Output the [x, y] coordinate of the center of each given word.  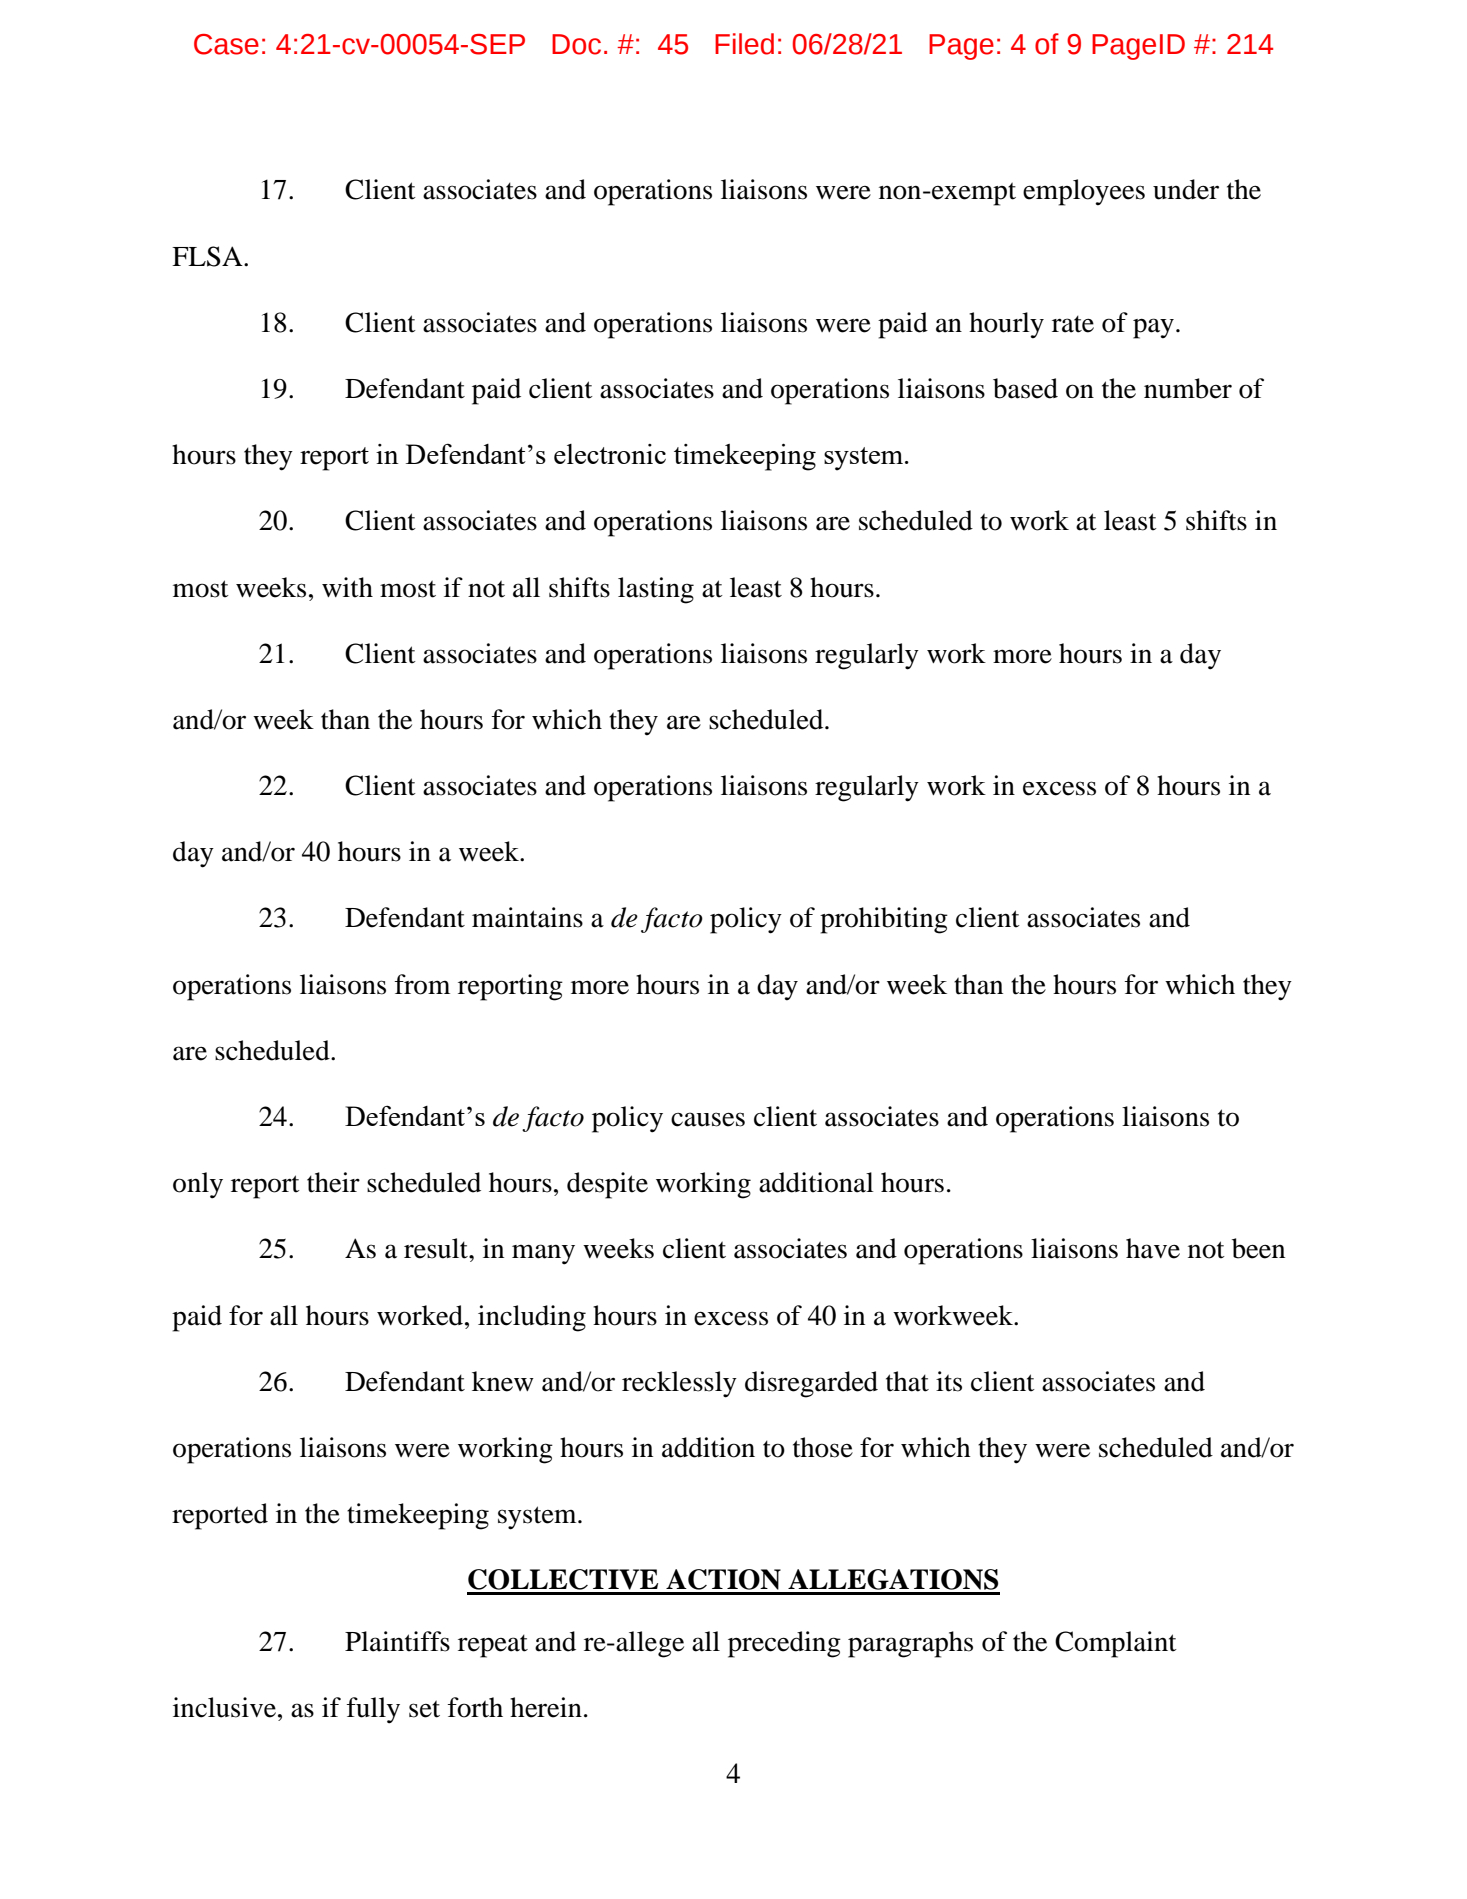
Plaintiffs [397, 1641]
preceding [784, 1644]
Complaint [1116, 1644]
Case [226, 44]
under [1186, 189]
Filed [744, 44]
